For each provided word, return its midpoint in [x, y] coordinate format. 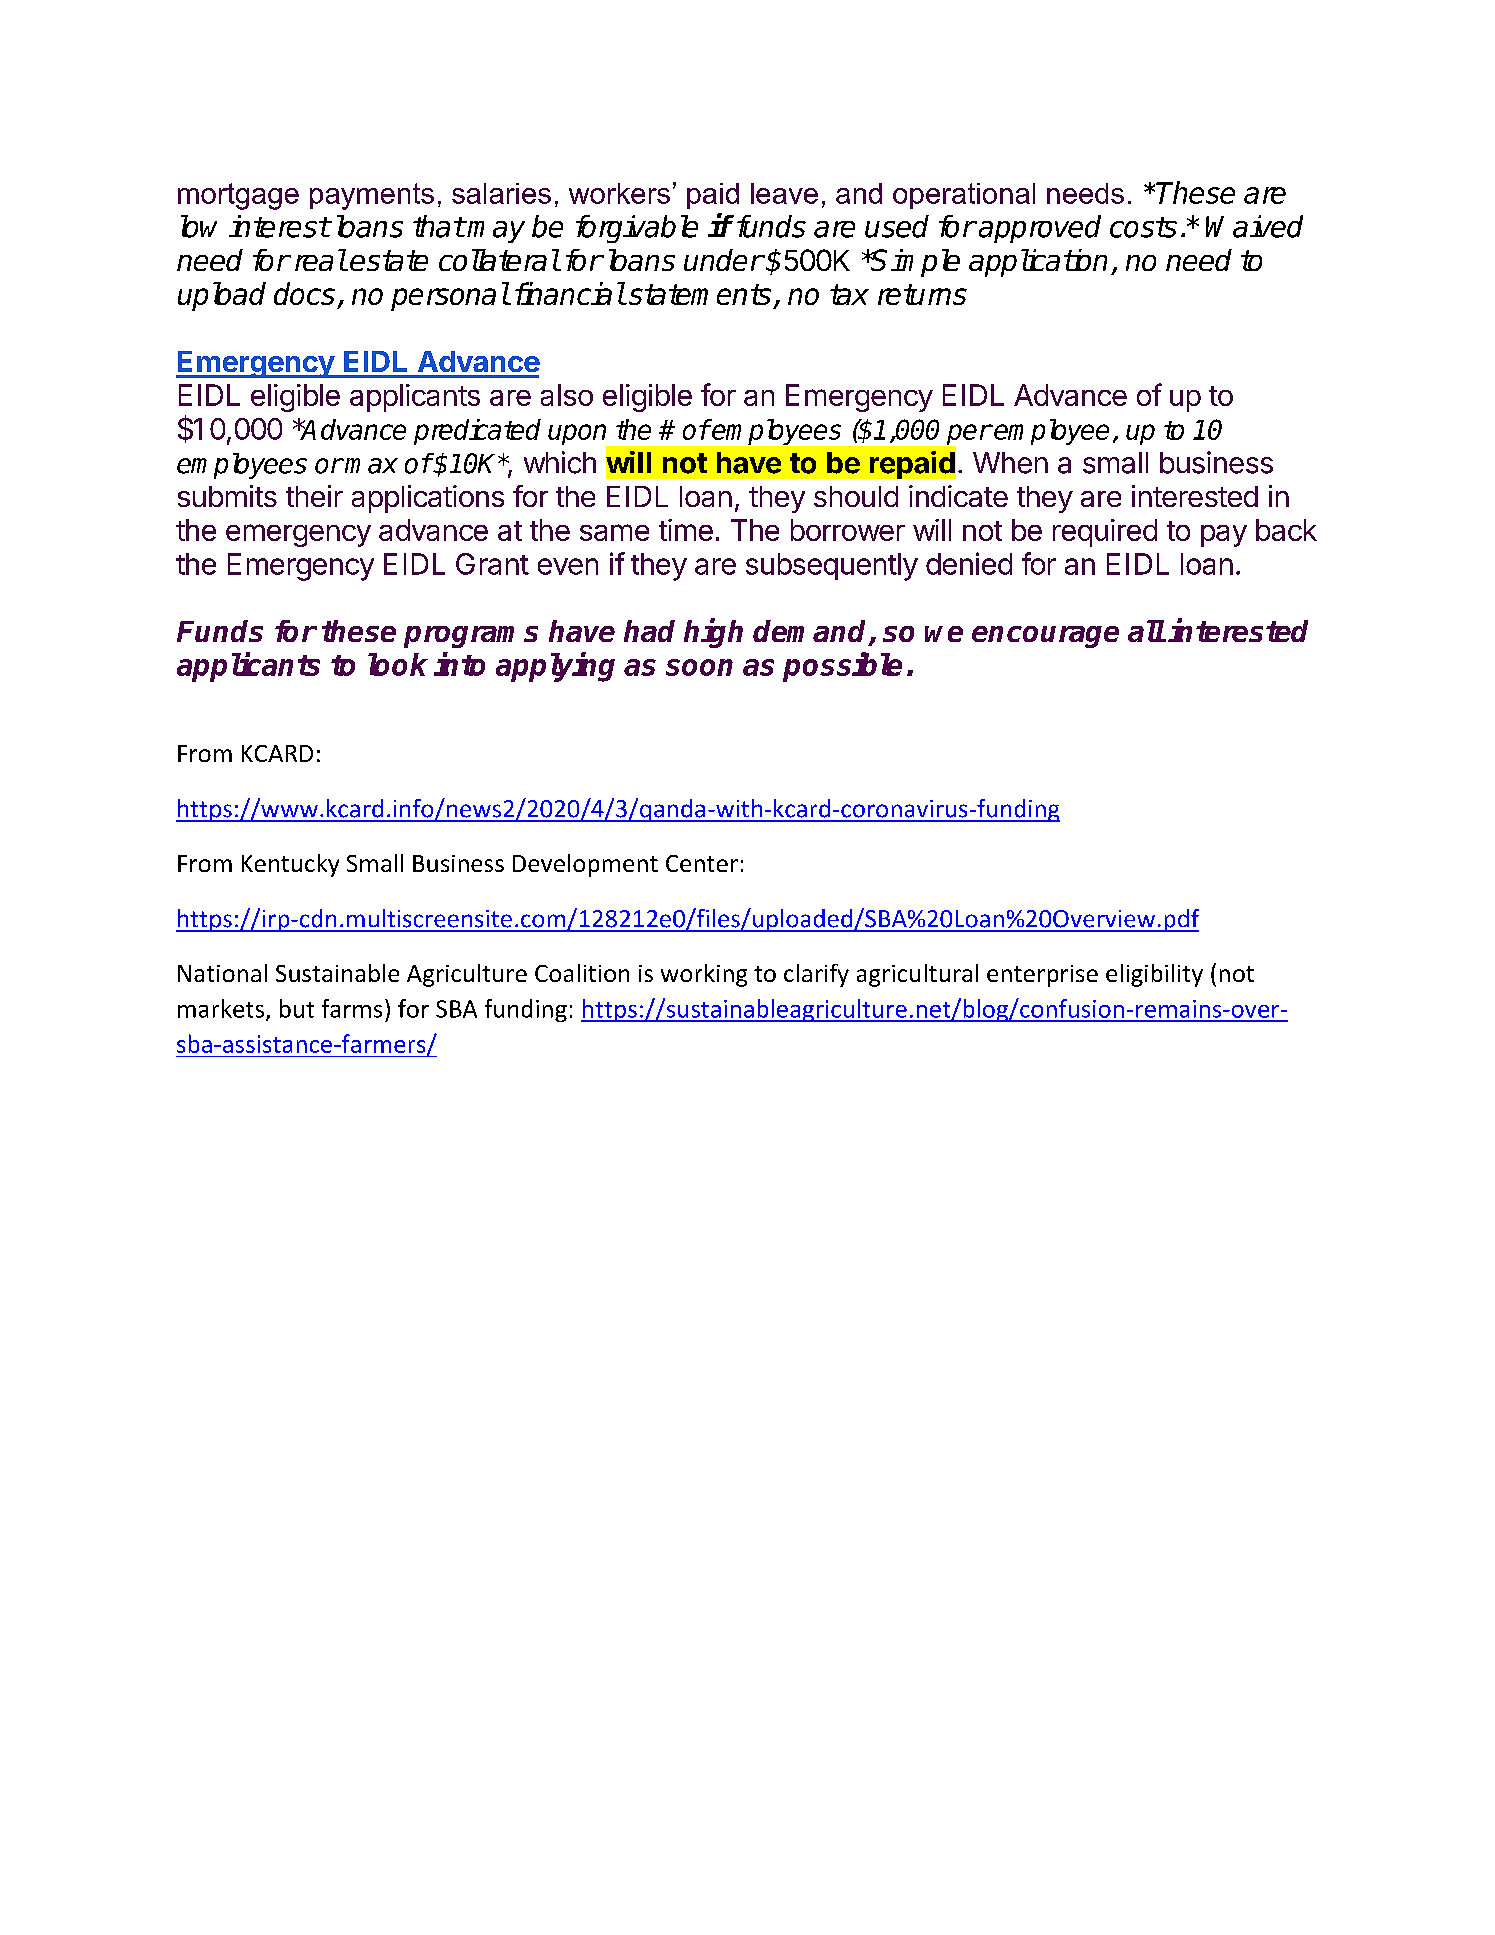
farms [352, 1008]
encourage [1045, 637]
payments [372, 196]
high [713, 633]
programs [471, 637]
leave [784, 193]
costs [1143, 227]
